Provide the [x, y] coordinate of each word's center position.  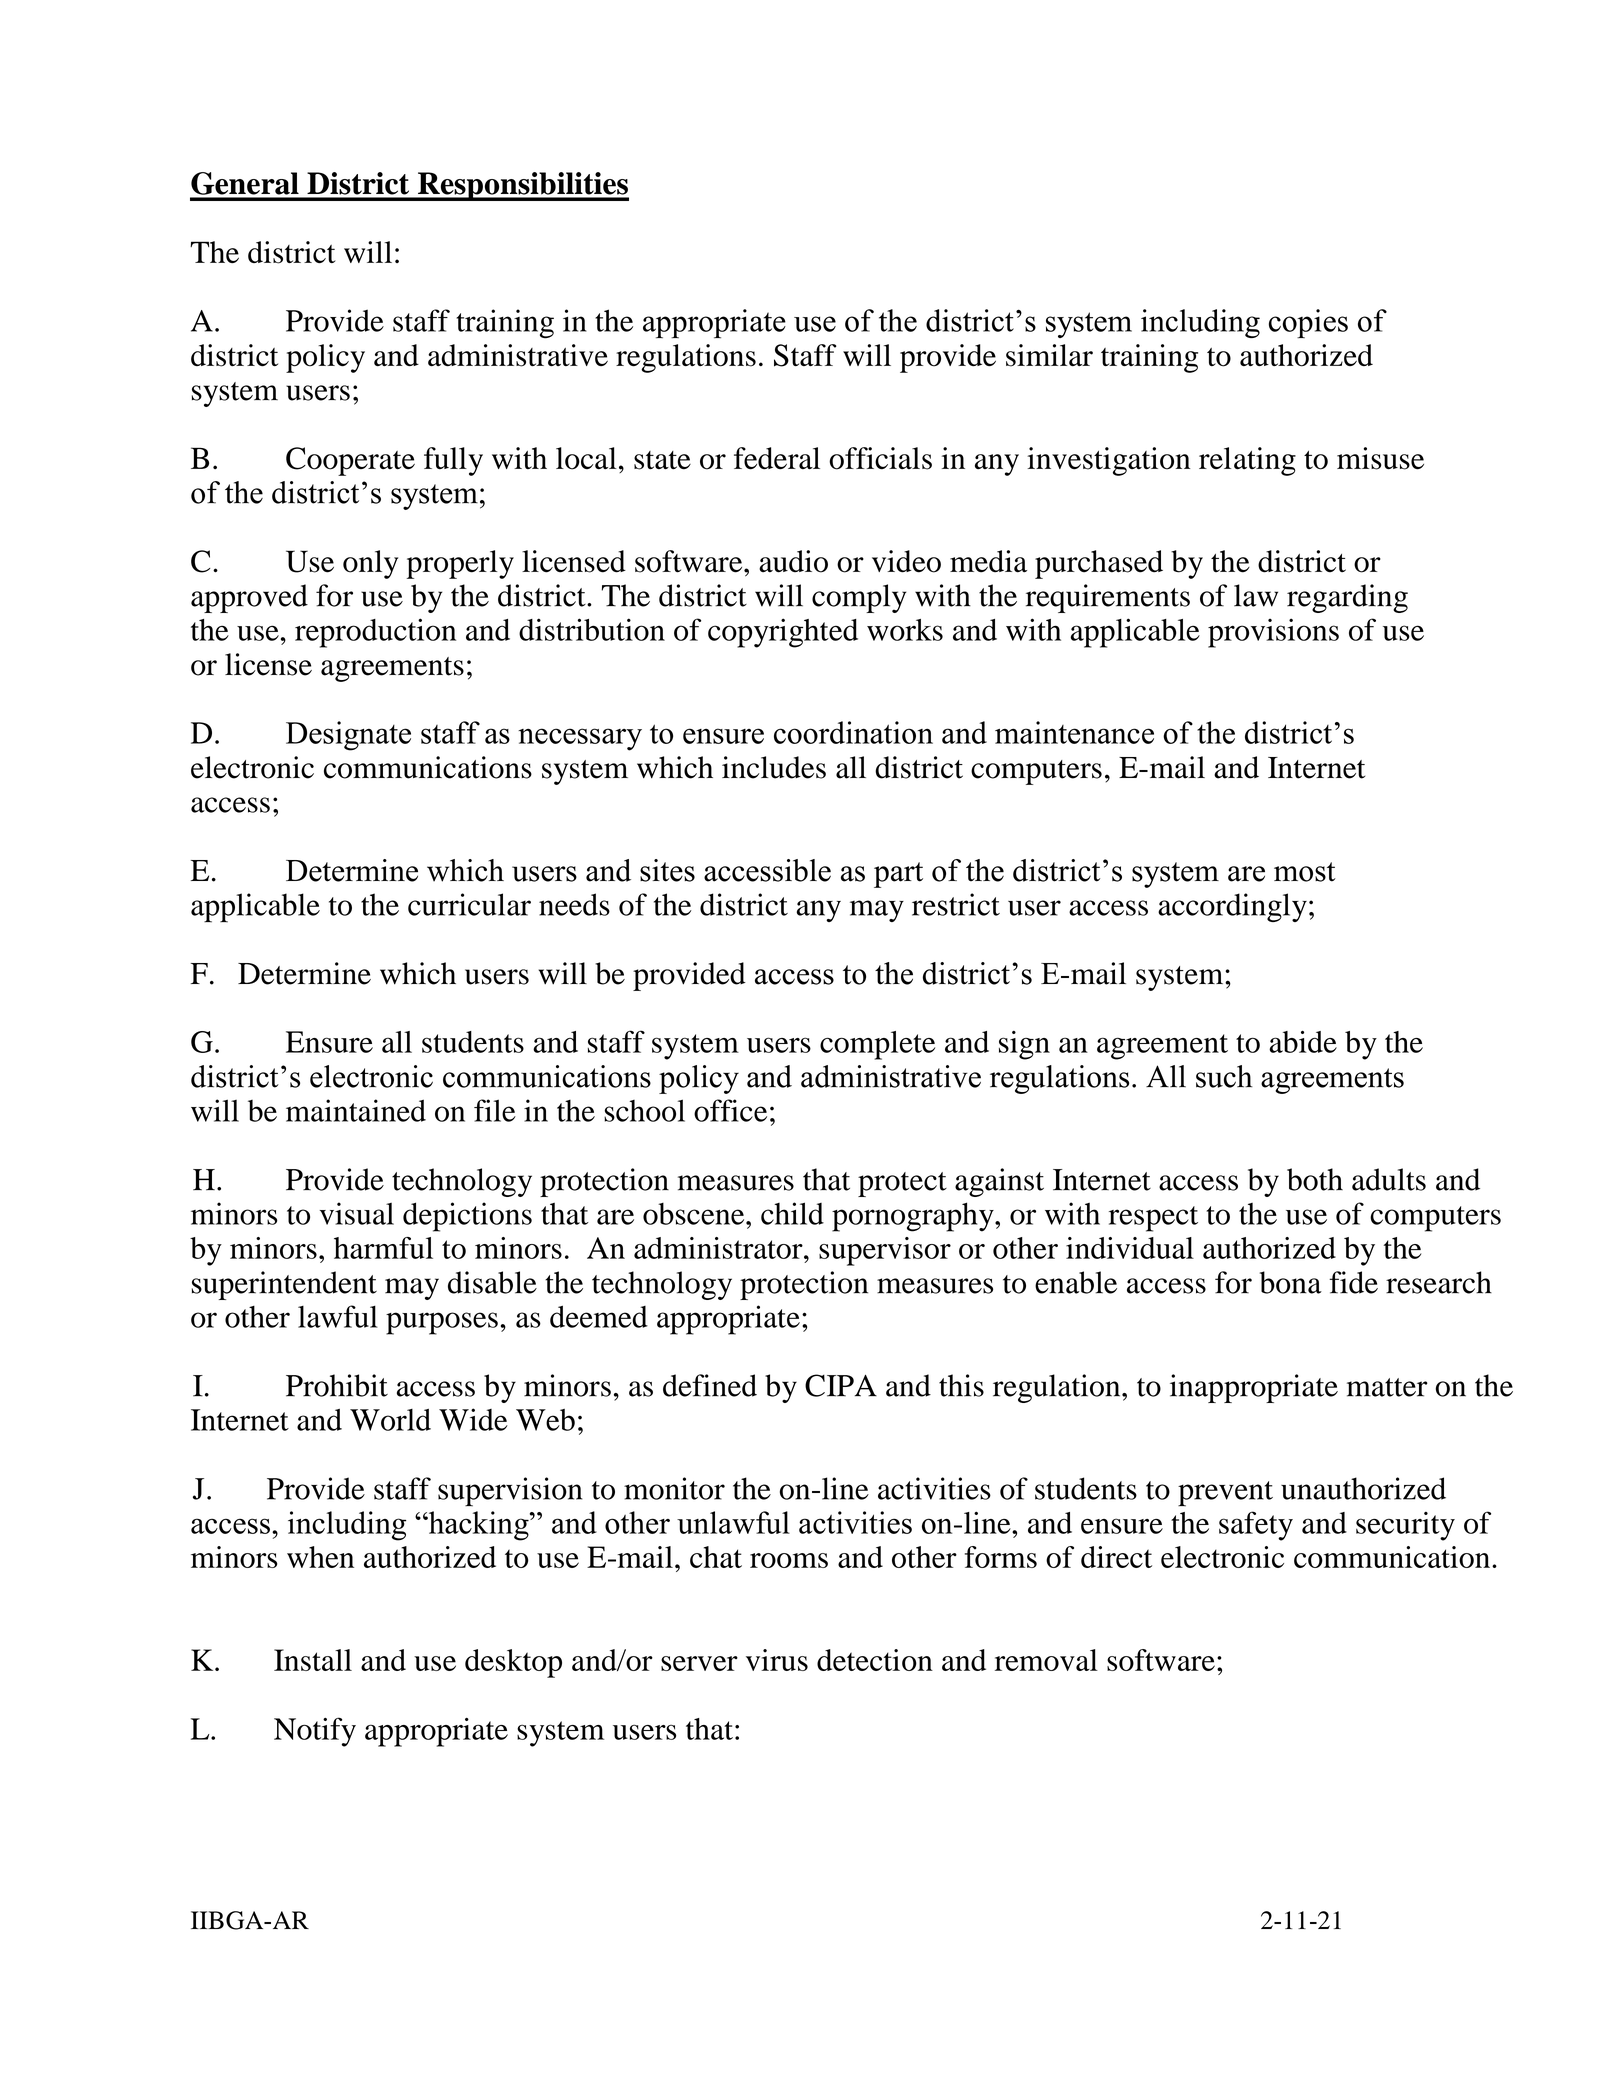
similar [1049, 355]
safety [1256, 1526]
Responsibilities [522, 186]
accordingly [1232, 907]
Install [313, 1660]
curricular [469, 904]
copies [1308, 323]
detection [875, 1660]
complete [877, 1045]
